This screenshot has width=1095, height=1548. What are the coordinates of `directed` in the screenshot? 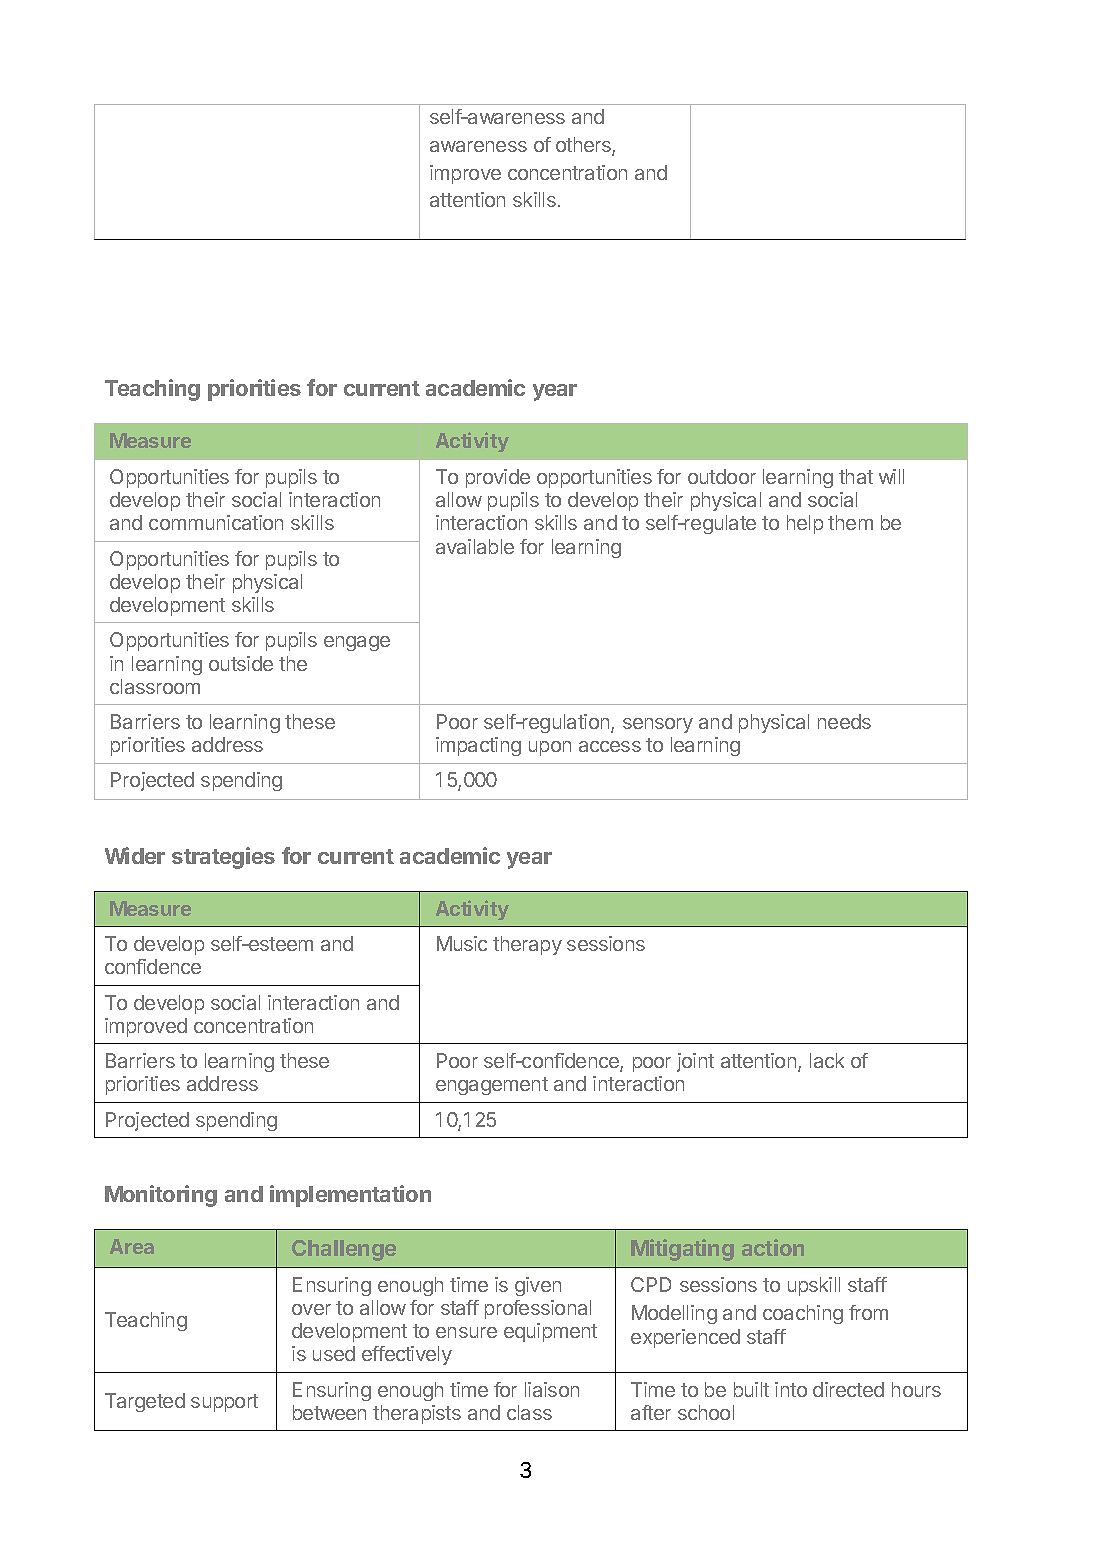 It's located at (848, 1389).
